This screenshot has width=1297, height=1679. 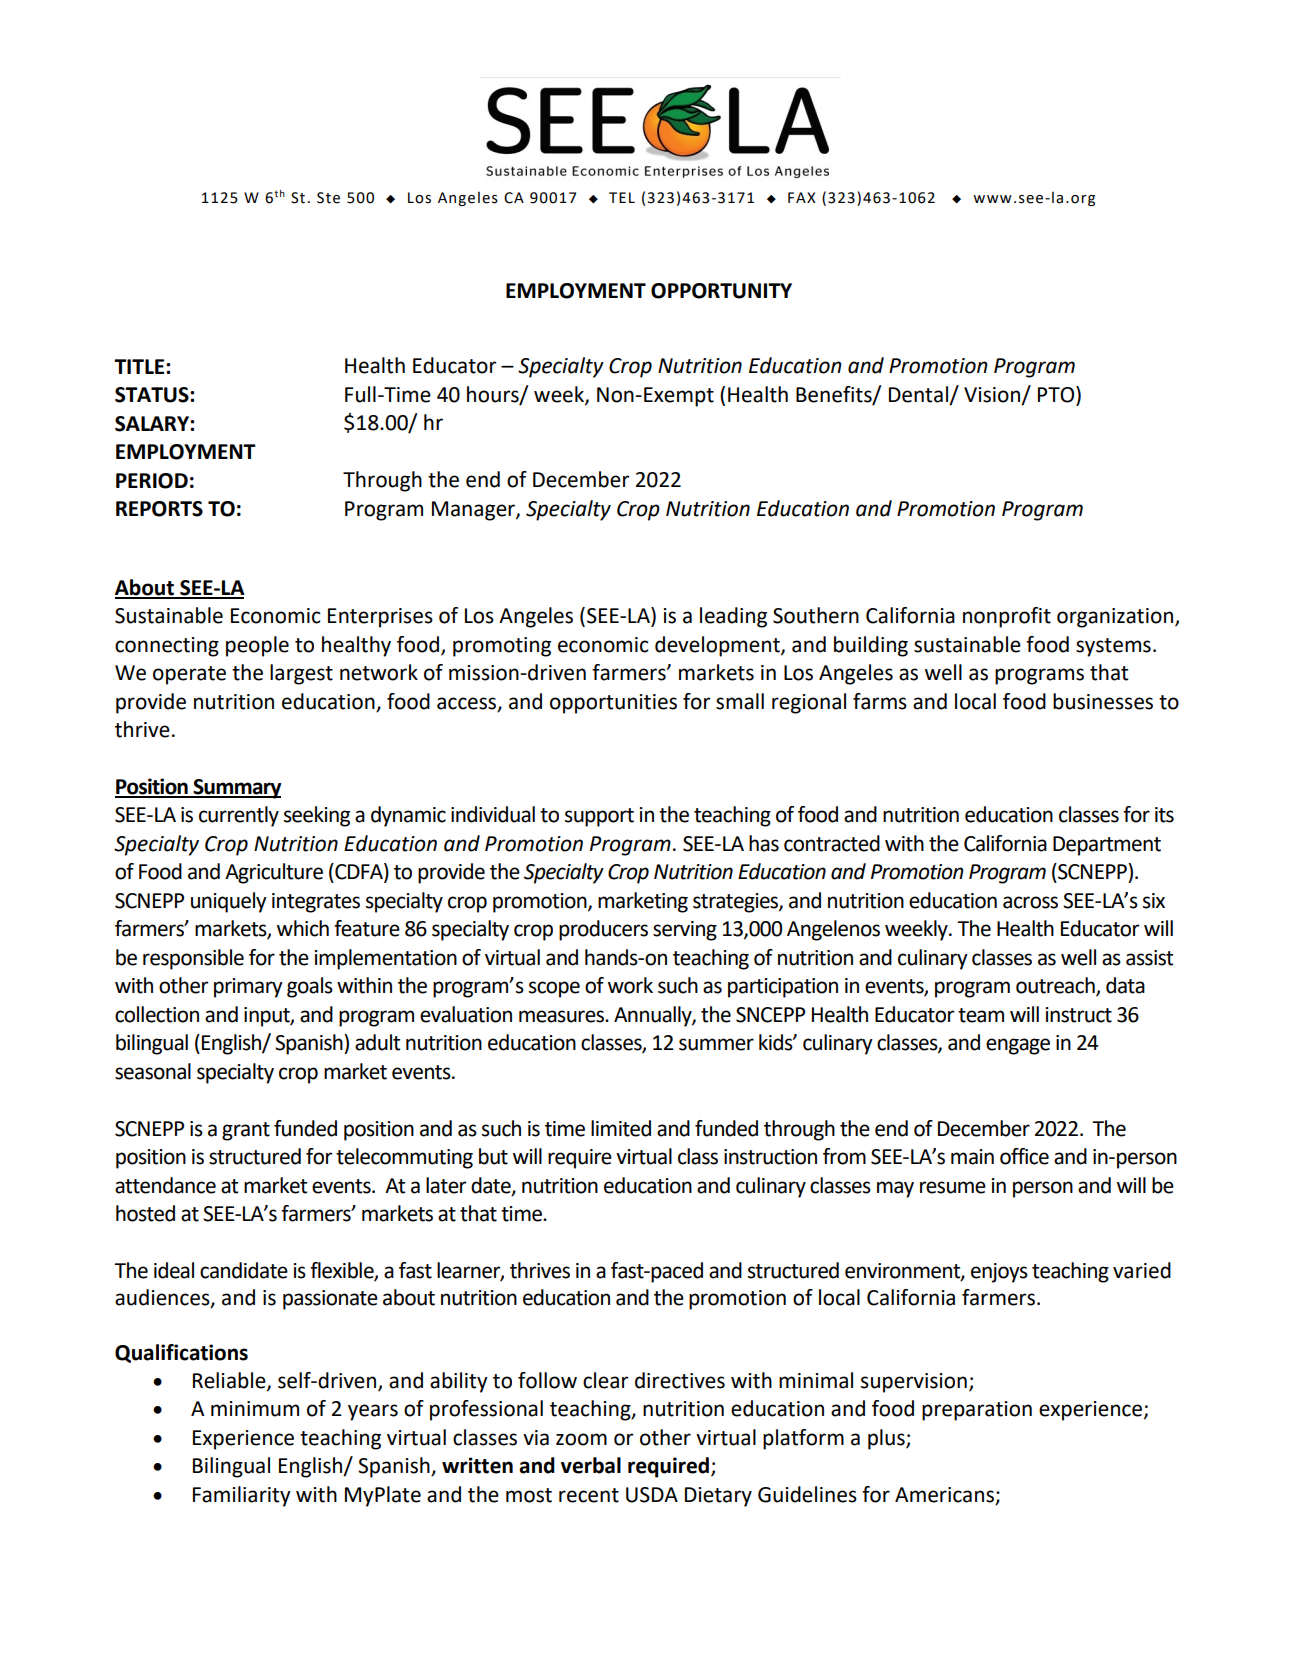 What do you see at coordinates (953, 1187) in the screenshot?
I see `resume` at bounding box center [953, 1187].
